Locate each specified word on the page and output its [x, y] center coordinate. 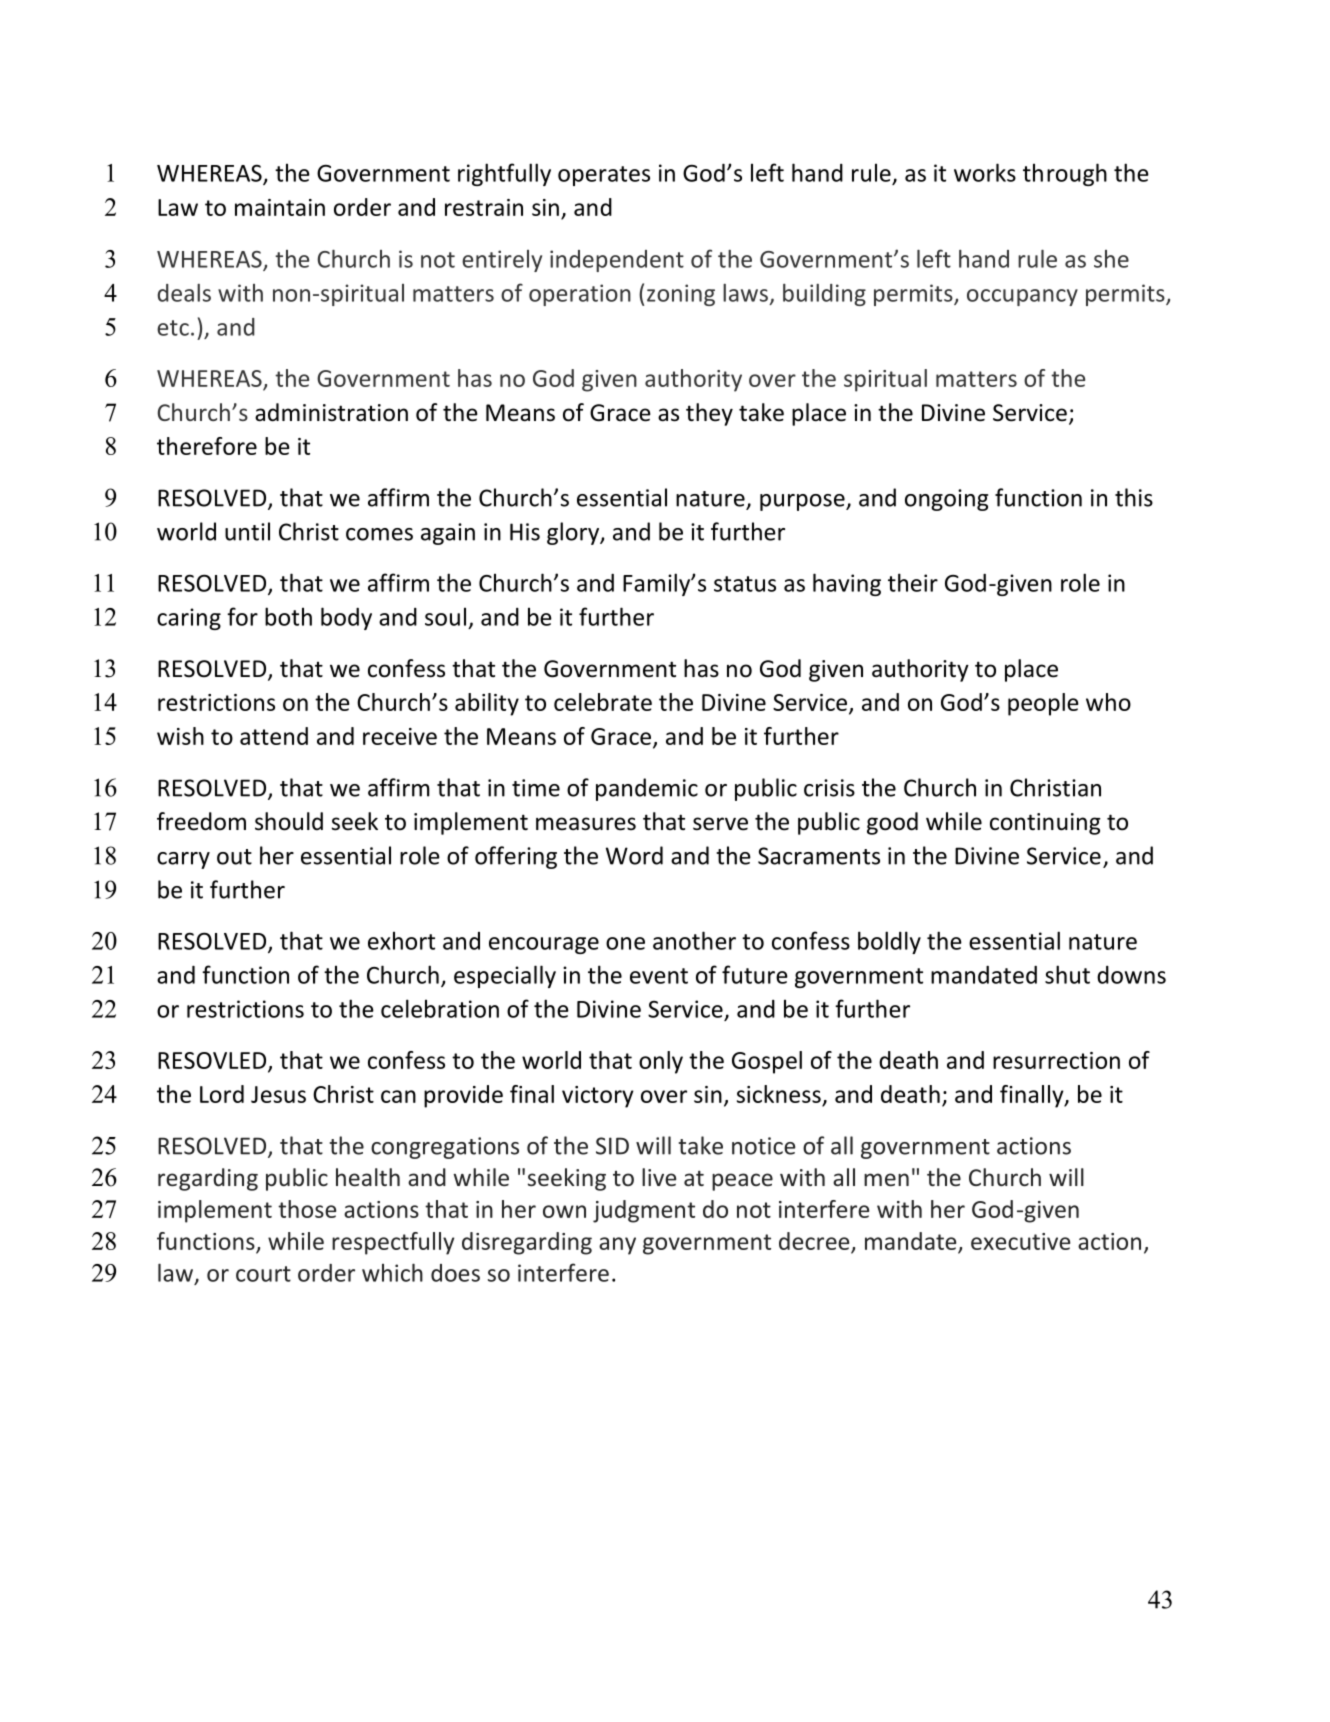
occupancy [1022, 297]
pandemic [647, 789]
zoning [681, 295]
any [617, 1246]
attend [274, 736]
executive [1020, 1241]
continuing [1045, 824]
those [307, 1209]
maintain [280, 207]
